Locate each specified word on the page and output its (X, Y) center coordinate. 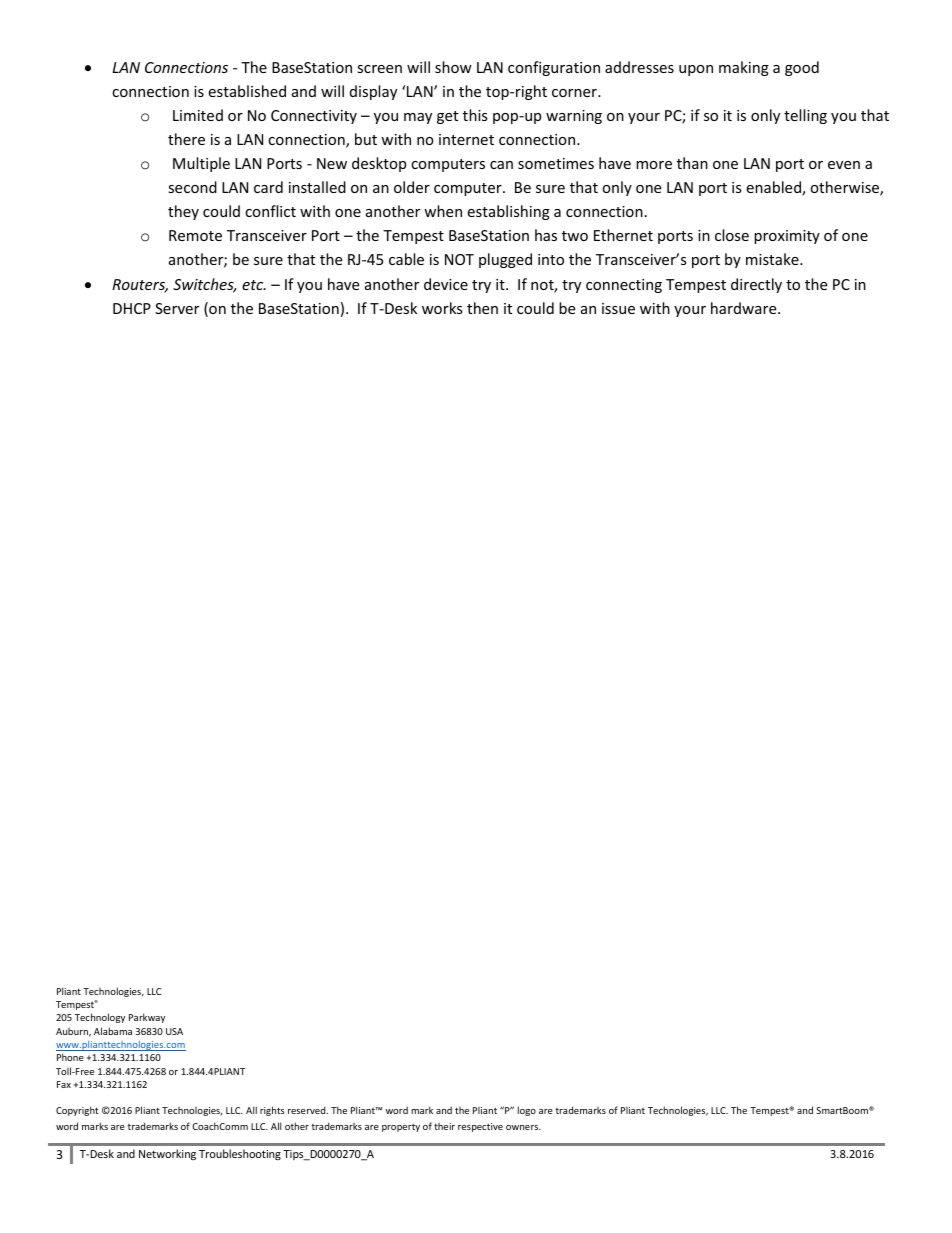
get (447, 117)
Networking (167, 1154)
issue (618, 308)
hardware (745, 308)
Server (177, 308)
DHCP (132, 308)
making (744, 68)
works (442, 308)
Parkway (147, 1018)
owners (523, 1127)
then (482, 308)
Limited (198, 115)
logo (527, 1111)
